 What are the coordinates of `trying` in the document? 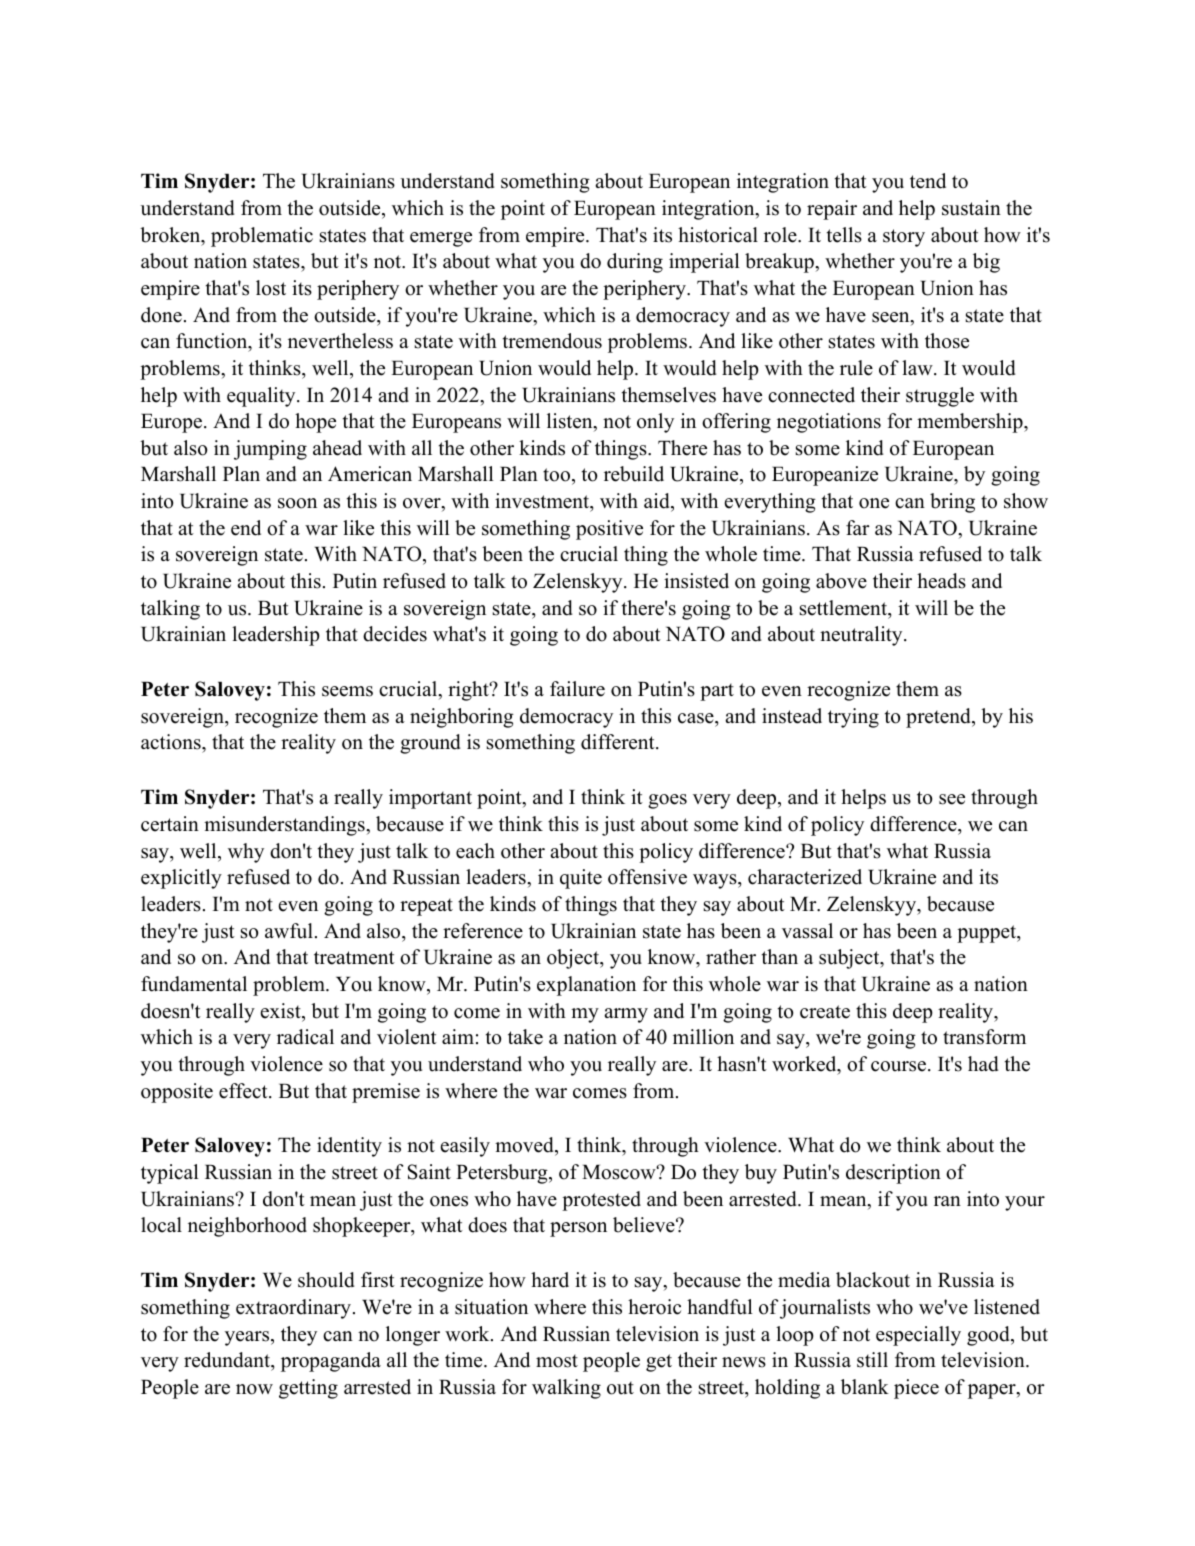 It's located at (853, 718).
